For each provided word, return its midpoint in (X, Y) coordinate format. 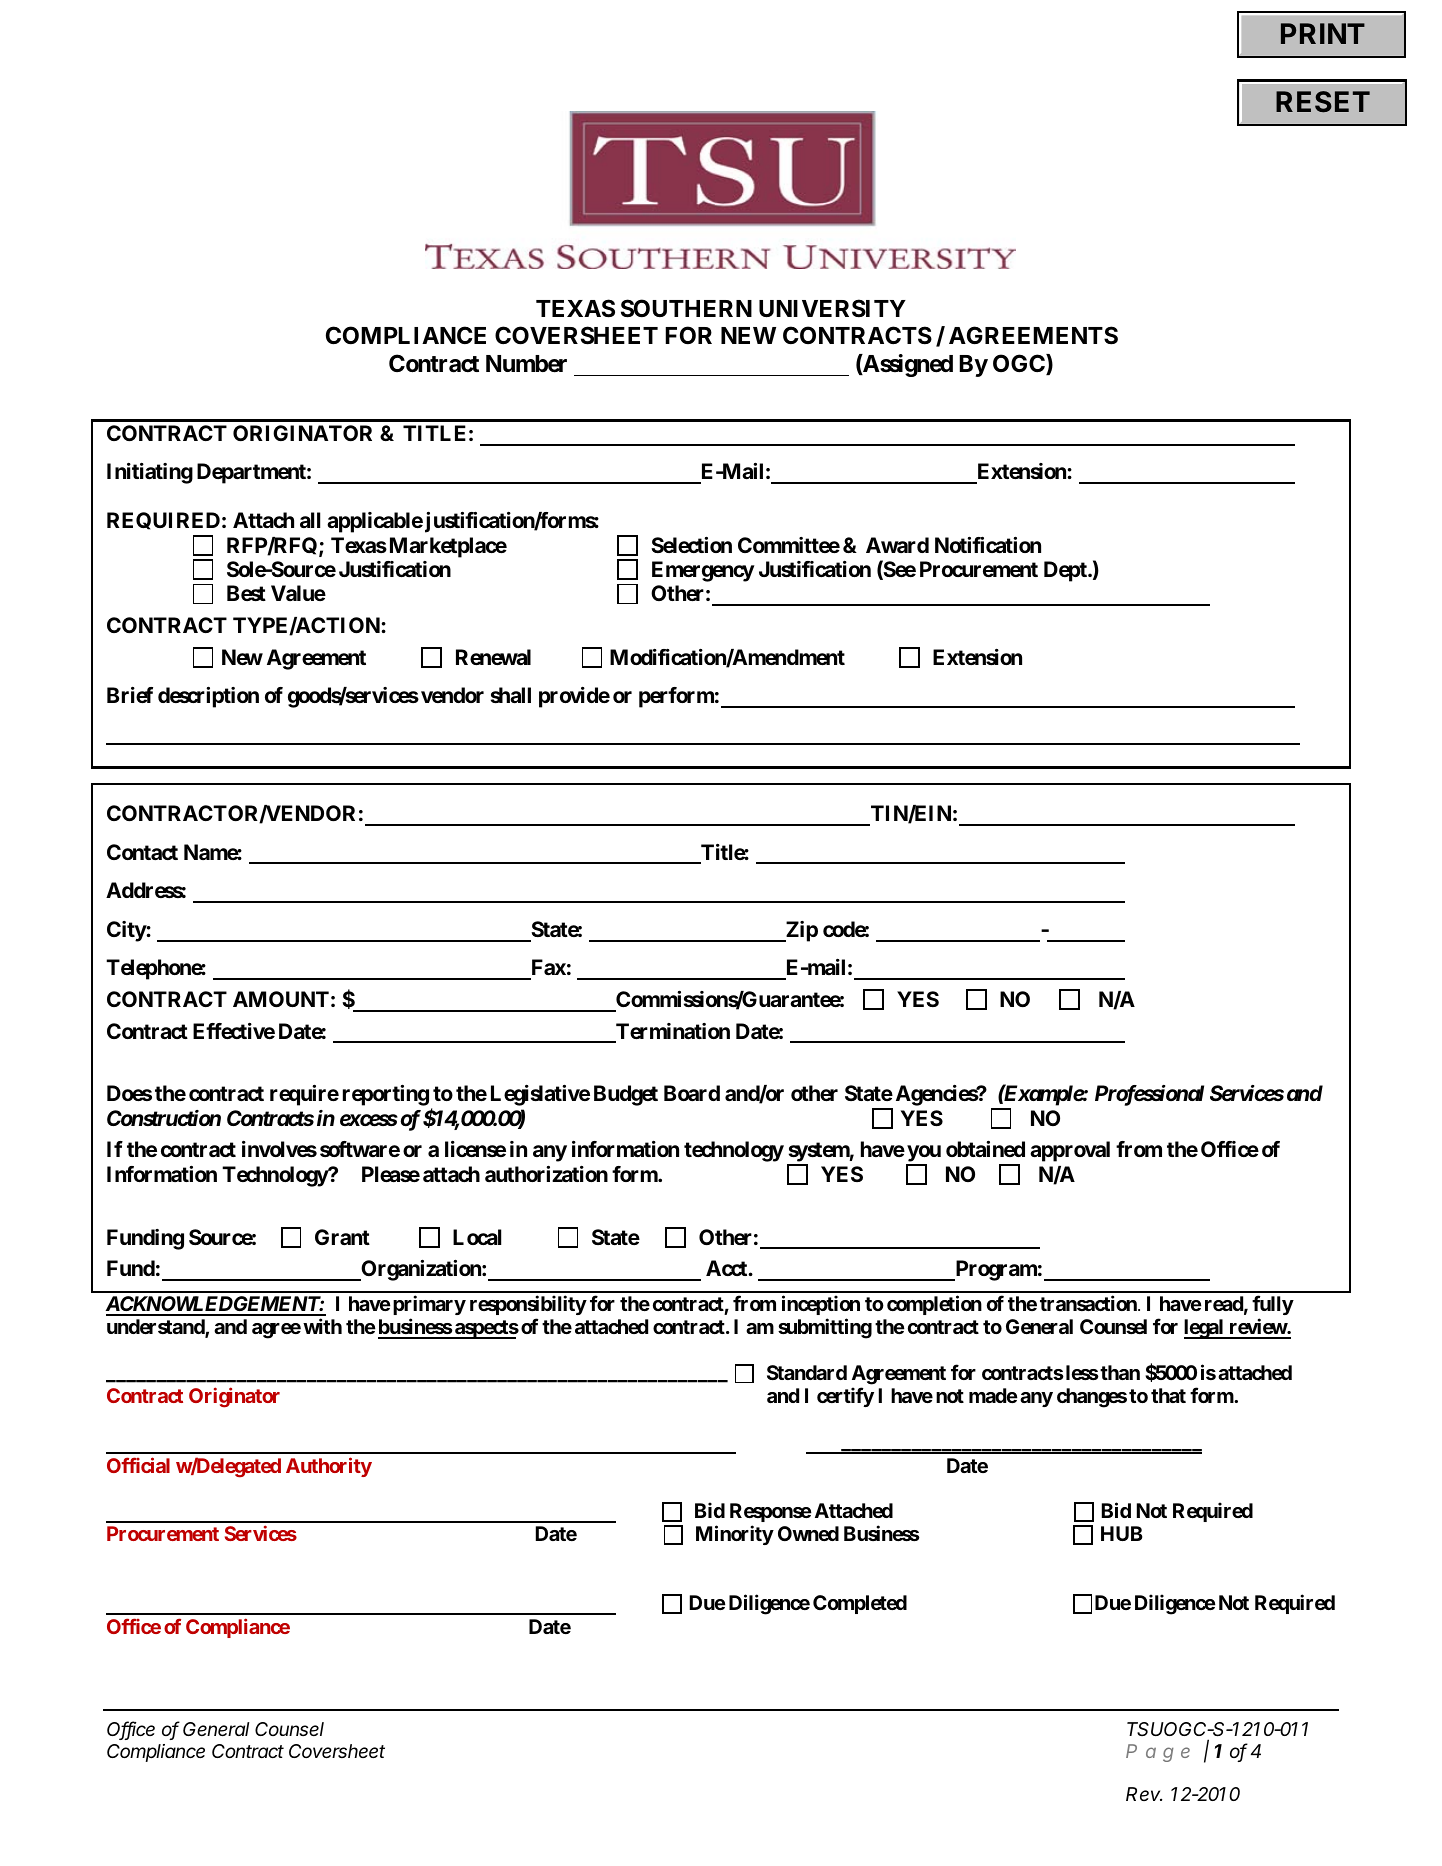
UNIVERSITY (832, 308)
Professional (1149, 1095)
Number (526, 364)
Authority (329, 1467)
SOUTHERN (686, 308)
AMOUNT (281, 999)
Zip (801, 931)
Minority (735, 1535)
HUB (1122, 1533)
